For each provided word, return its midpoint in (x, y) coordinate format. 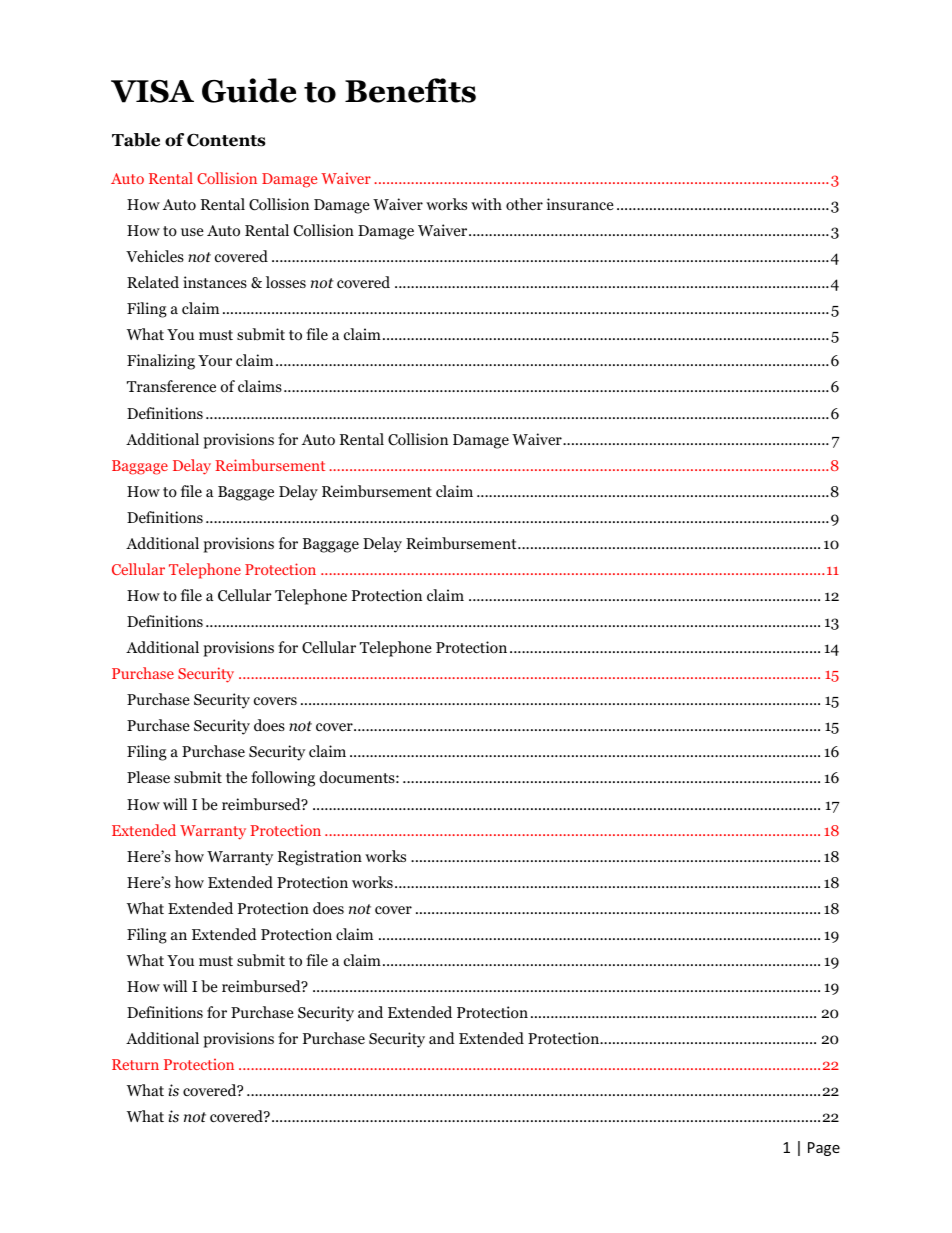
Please (148, 777)
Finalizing (161, 362)
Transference (171, 386)
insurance (580, 204)
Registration (320, 858)
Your (215, 361)
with (486, 204)
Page (824, 1149)
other (524, 204)
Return (135, 1064)
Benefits (410, 90)
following (283, 779)
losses (286, 282)
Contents (226, 140)
